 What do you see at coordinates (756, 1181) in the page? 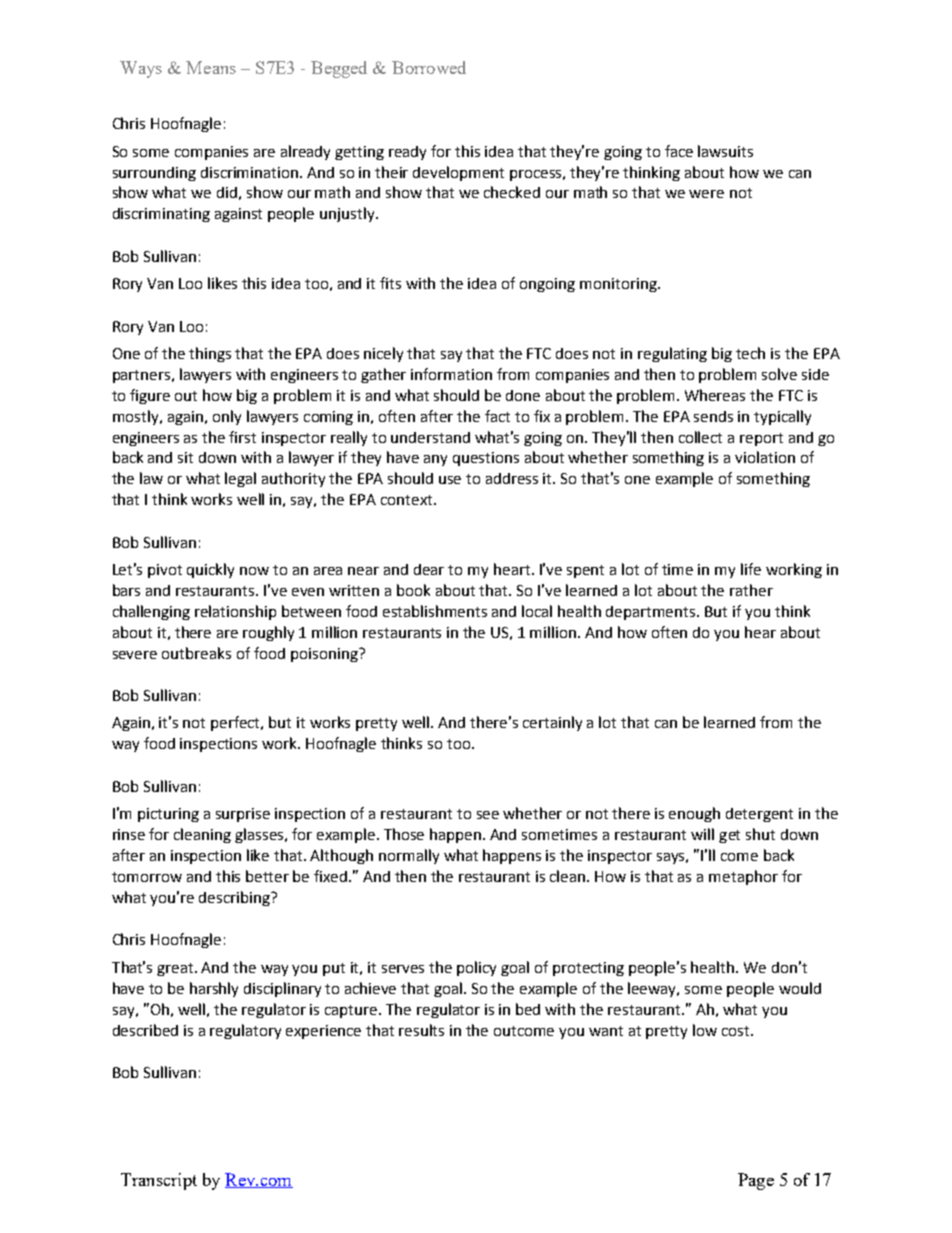
I see `Page` at bounding box center [756, 1181].
